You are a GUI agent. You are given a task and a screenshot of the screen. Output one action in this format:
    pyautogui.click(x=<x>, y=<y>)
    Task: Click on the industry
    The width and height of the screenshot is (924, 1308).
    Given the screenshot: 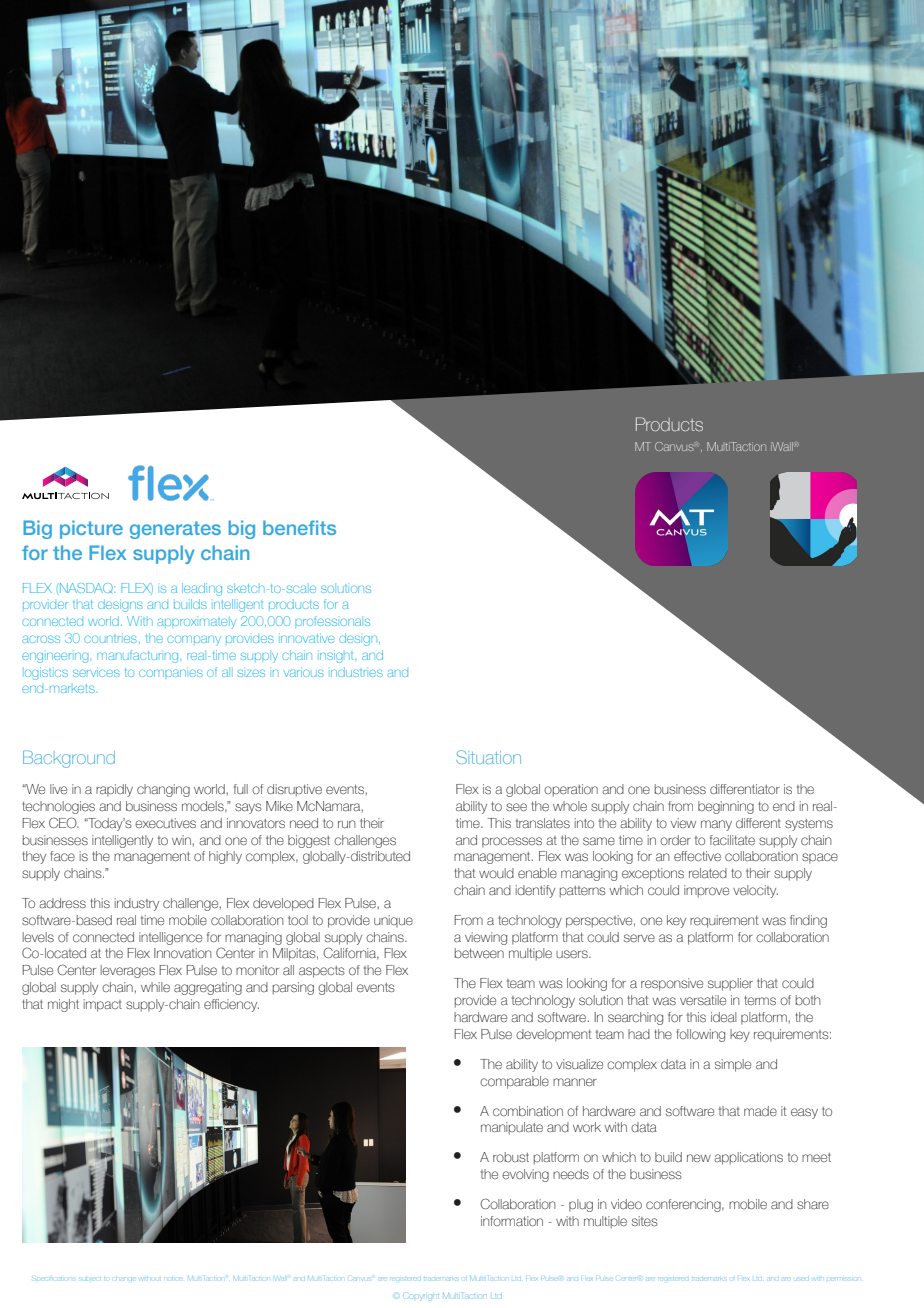 What is the action you would take?
    pyautogui.click(x=137, y=904)
